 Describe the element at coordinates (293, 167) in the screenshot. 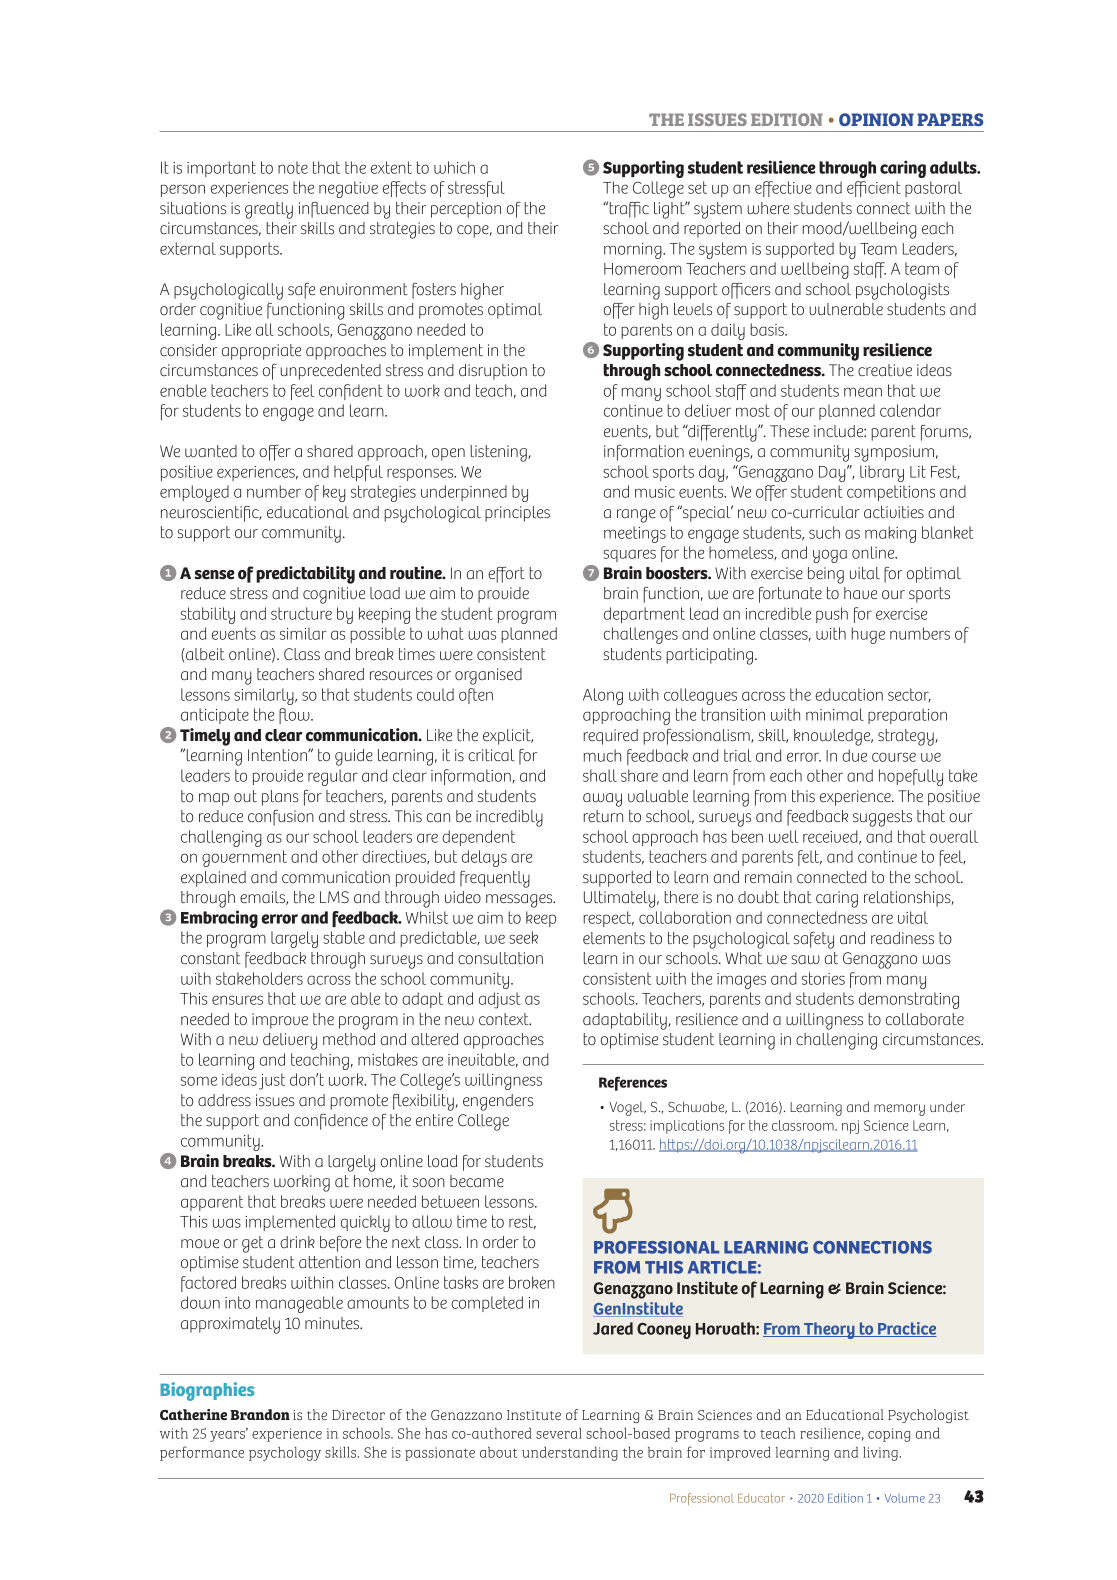

I see `note` at that location.
